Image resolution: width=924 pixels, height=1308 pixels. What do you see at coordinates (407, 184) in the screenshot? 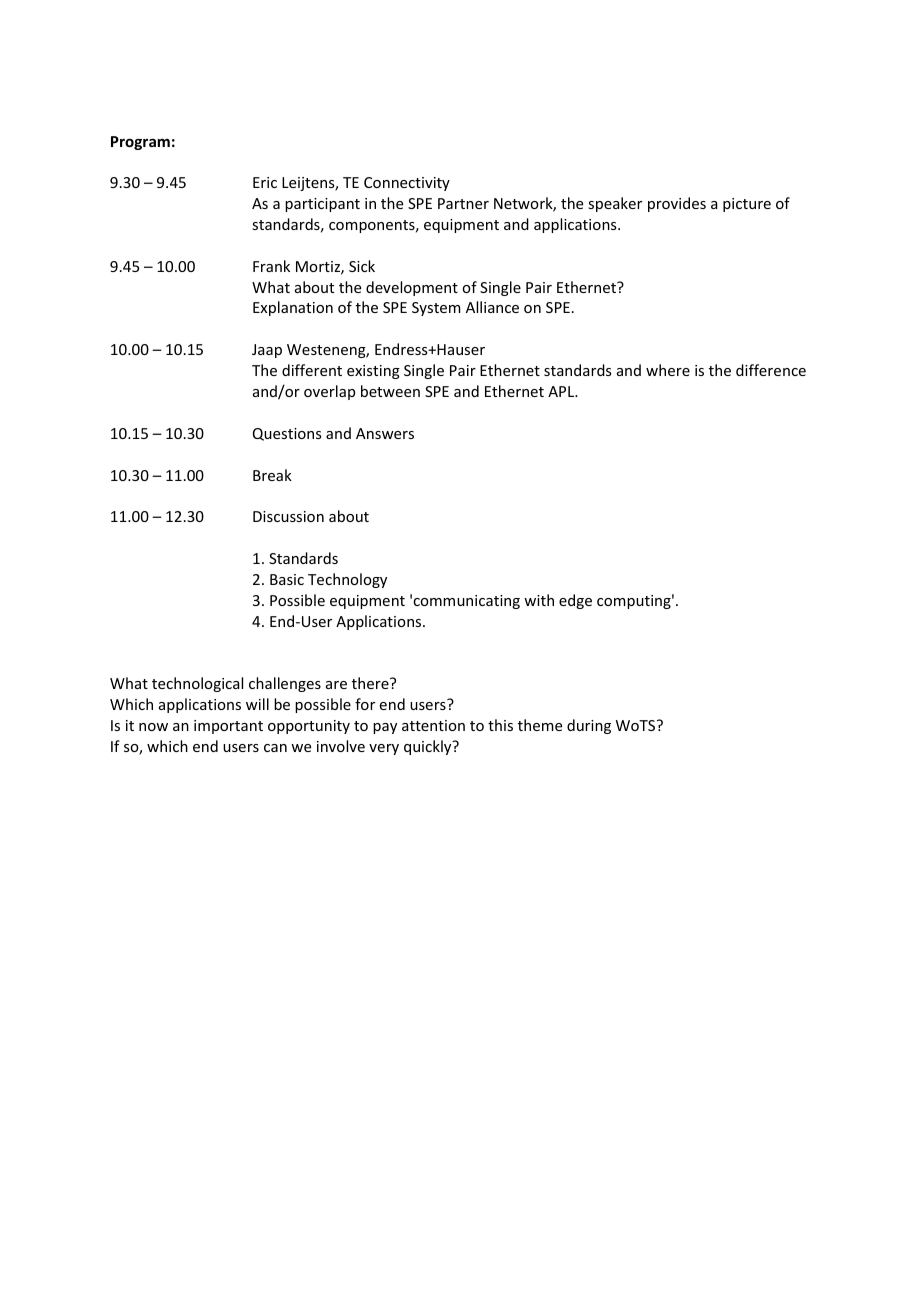
I see `Connectivity` at bounding box center [407, 184].
